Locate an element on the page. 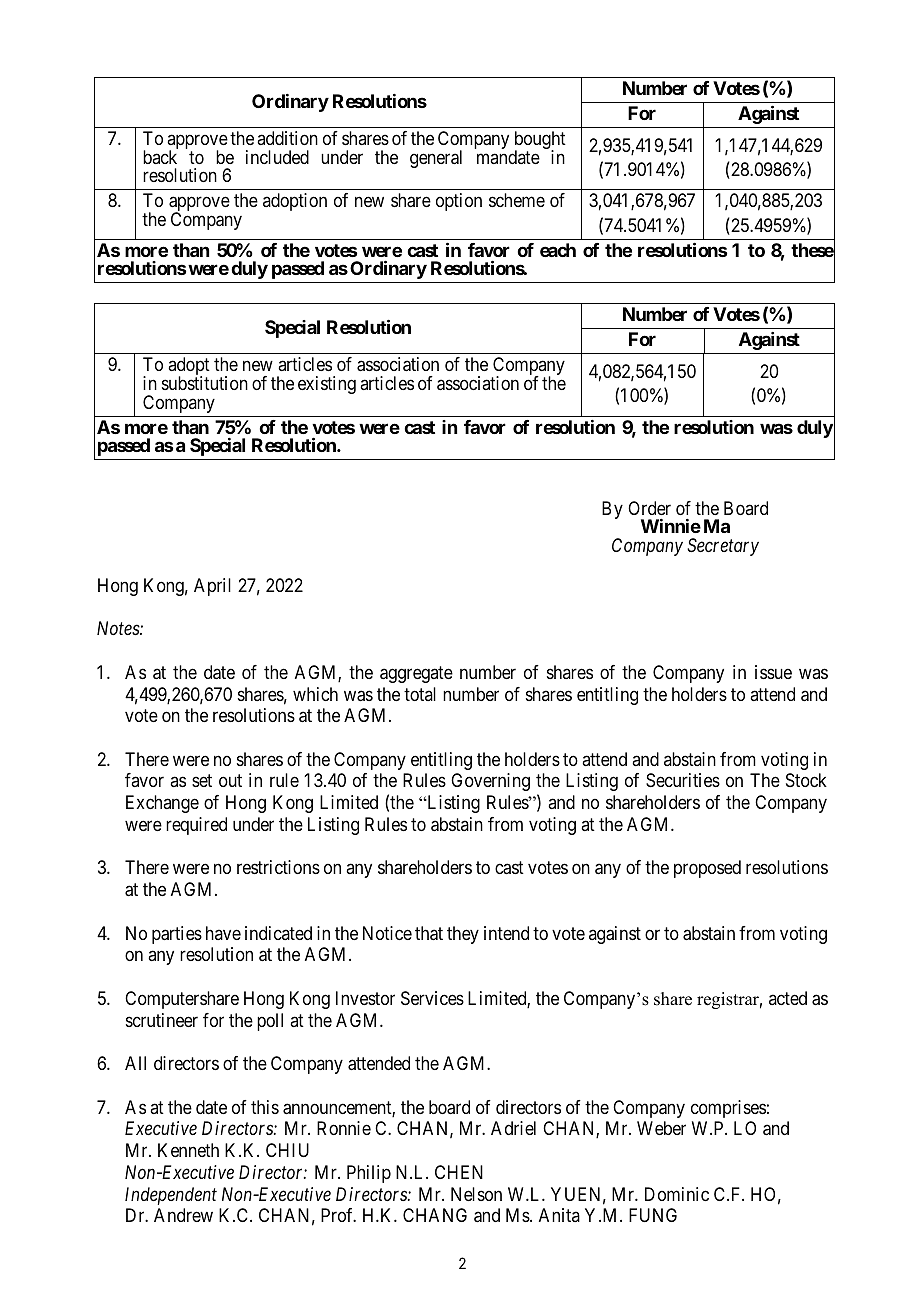 The image size is (924, 1308). Governing is located at coordinates (490, 782).
